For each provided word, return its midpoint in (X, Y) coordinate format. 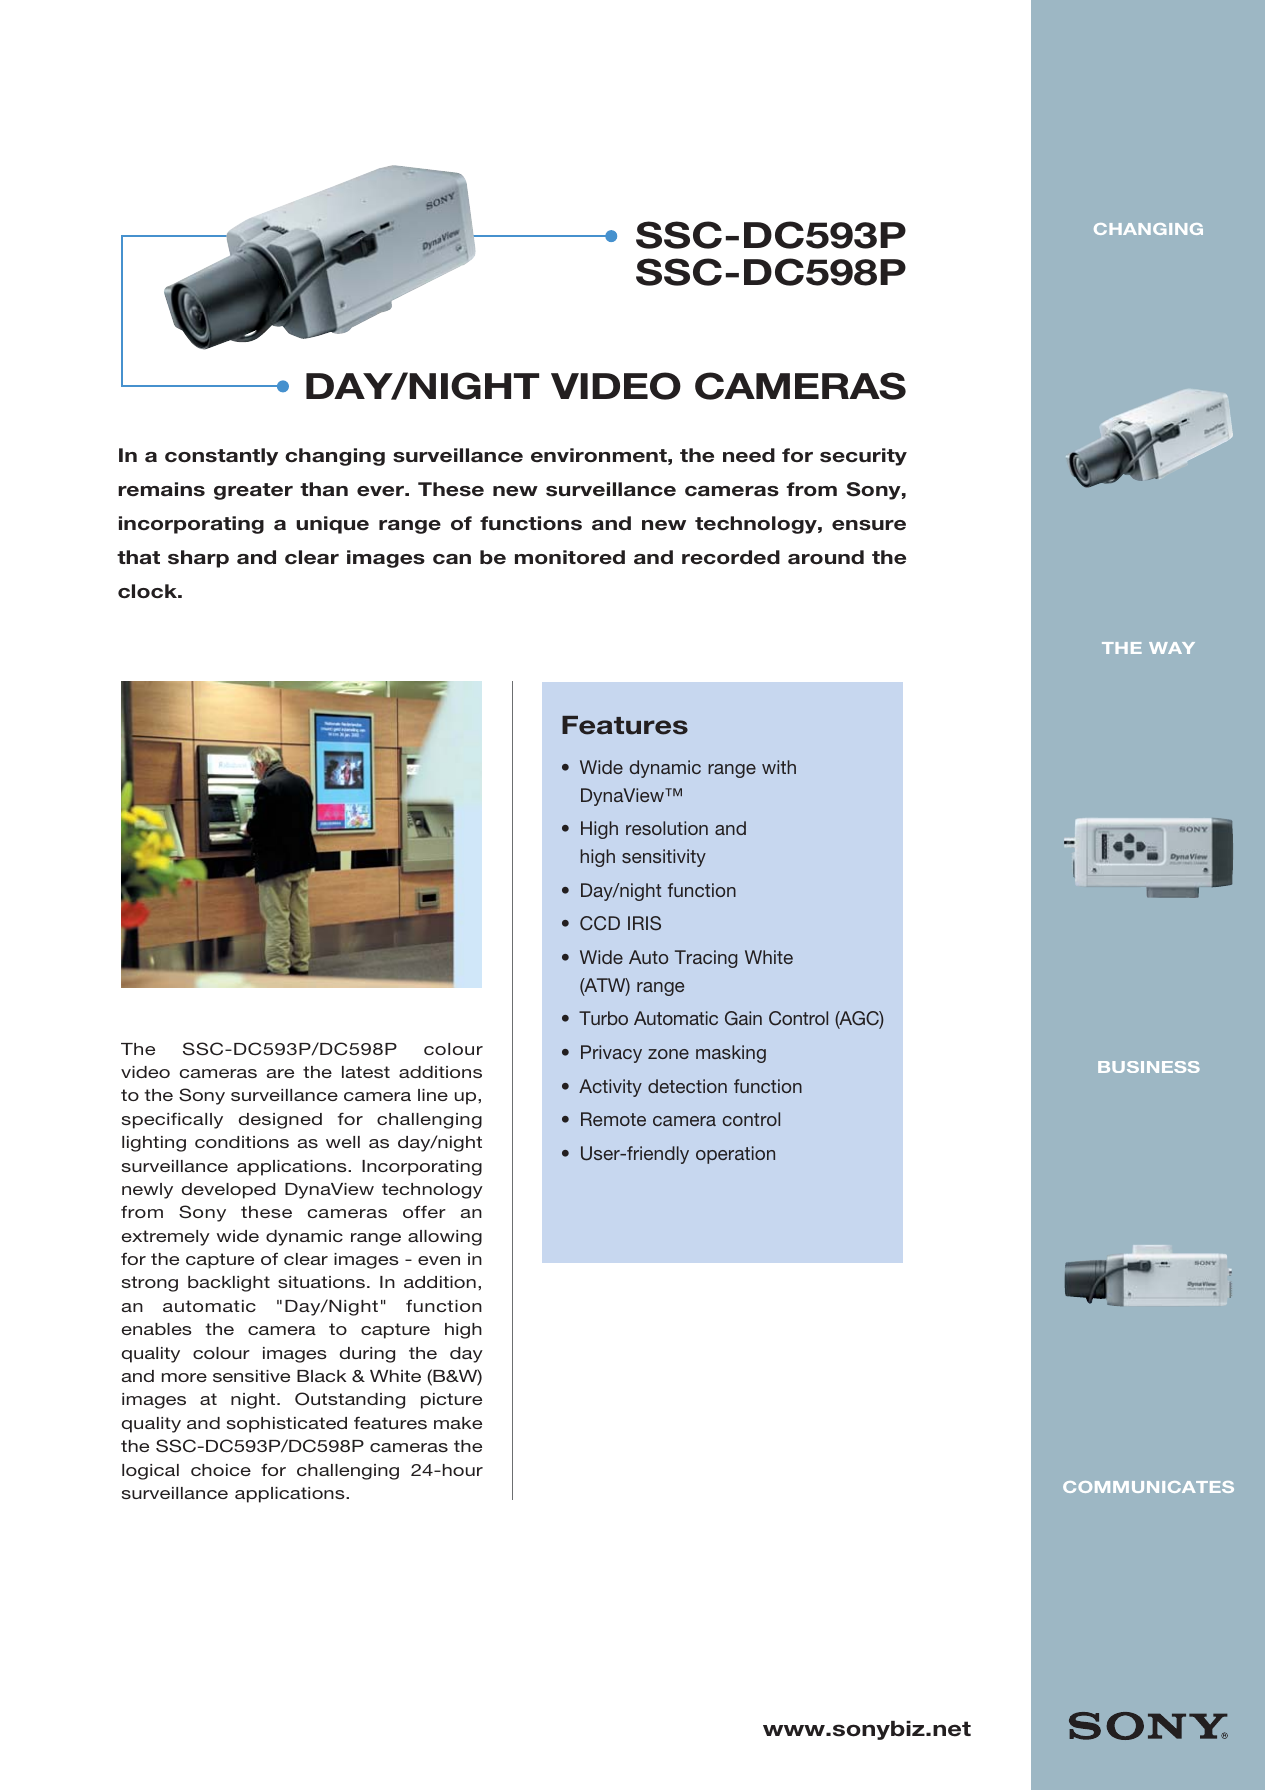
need (749, 455)
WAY (1172, 648)
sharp (198, 559)
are (280, 1073)
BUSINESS (1149, 1067)
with (779, 767)
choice (221, 1470)
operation (735, 1155)
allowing (445, 1238)
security (863, 457)
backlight (229, 1284)
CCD (600, 923)
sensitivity (664, 858)
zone (668, 1054)
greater (253, 491)
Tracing (706, 959)
